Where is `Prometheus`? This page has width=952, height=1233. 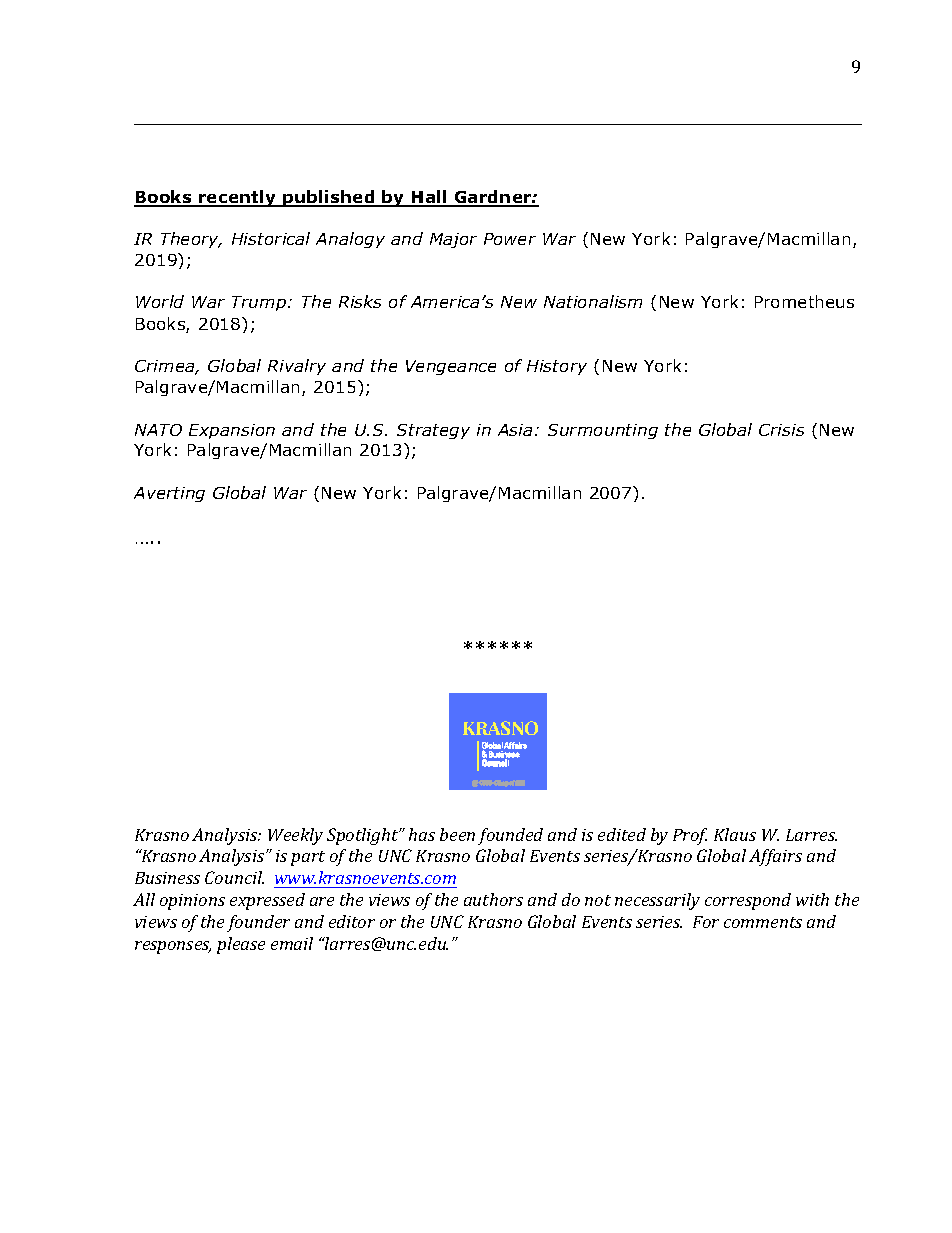 Prometheus is located at coordinates (804, 301).
